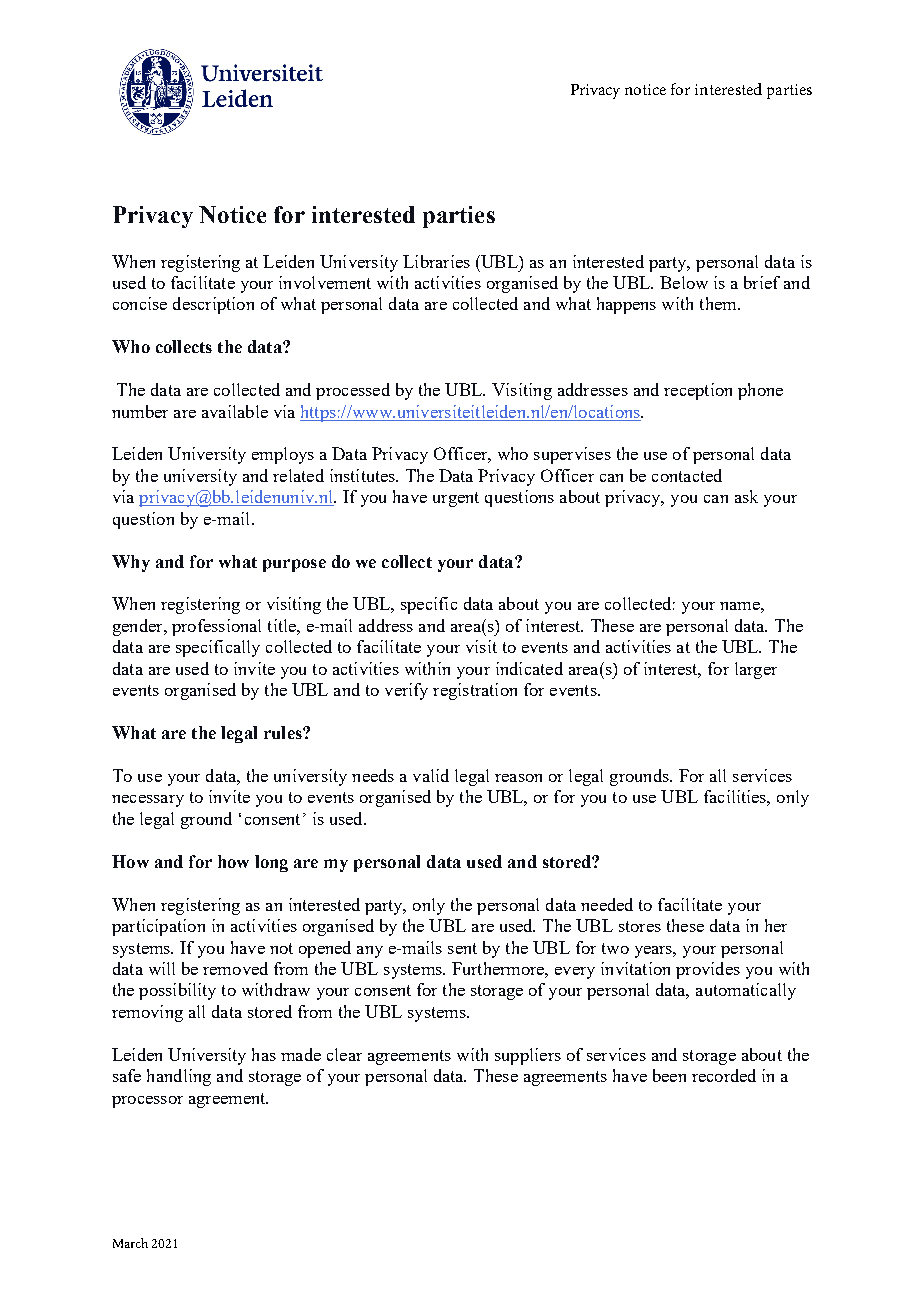 The height and width of the screenshot is (1308, 924). Describe the element at coordinates (131, 563) in the screenshot. I see `Why` at that location.
